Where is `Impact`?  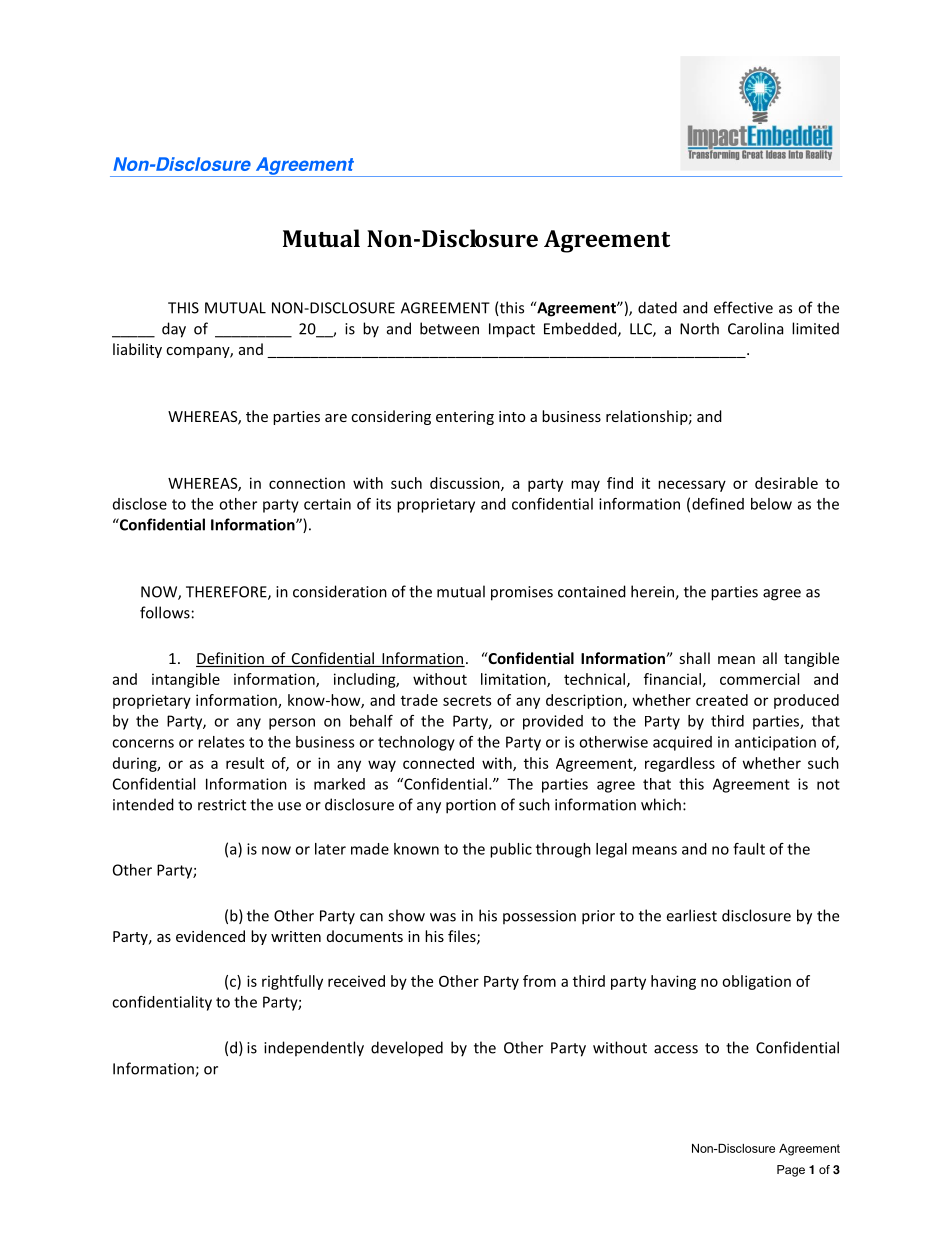
Impact is located at coordinates (512, 330).
